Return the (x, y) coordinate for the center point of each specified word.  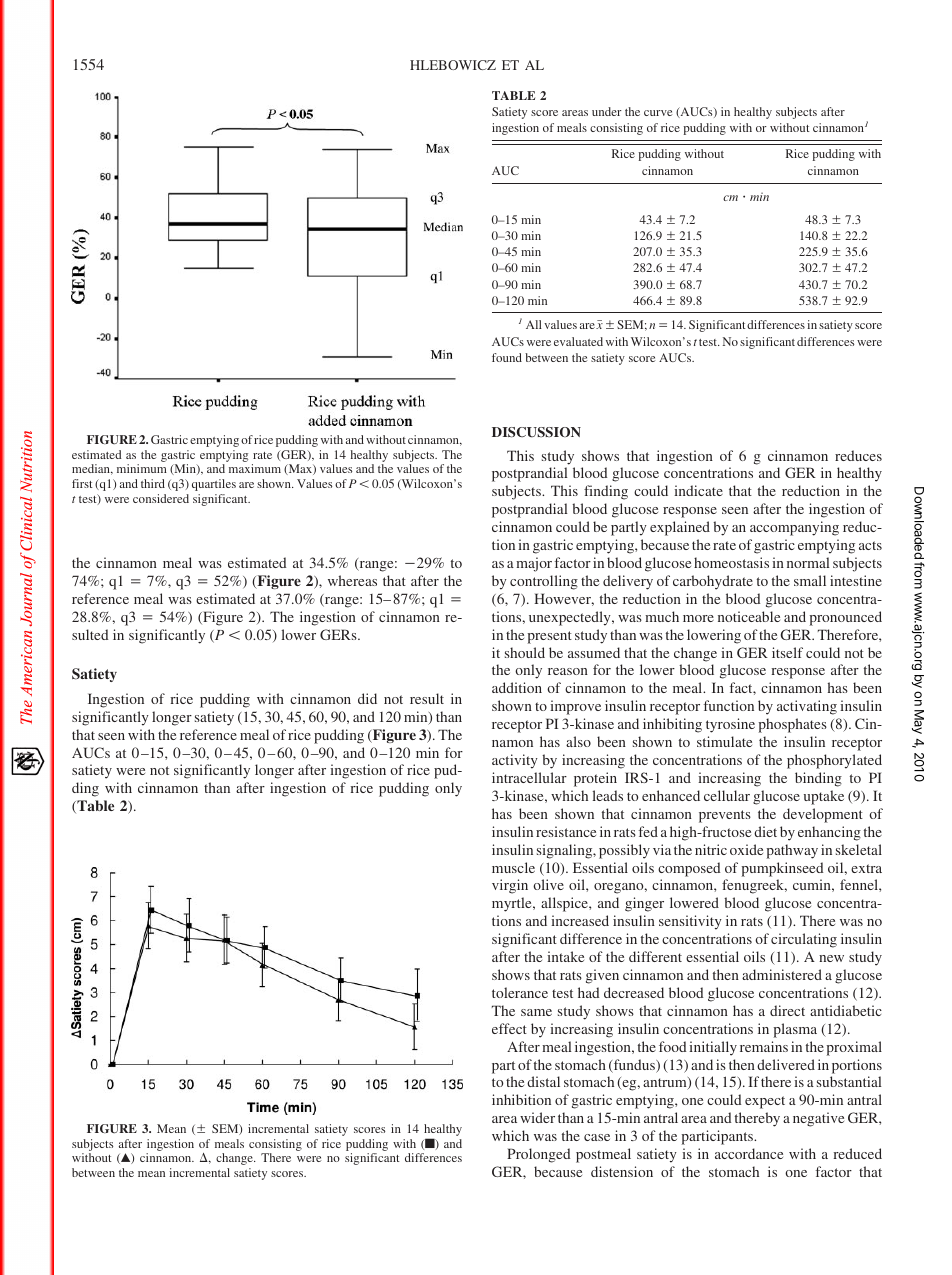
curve (658, 113)
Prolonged (538, 1155)
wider (537, 1117)
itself (787, 652)
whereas (352, 580)
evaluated (578, 341)
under (607, 111)
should (525, 652)
